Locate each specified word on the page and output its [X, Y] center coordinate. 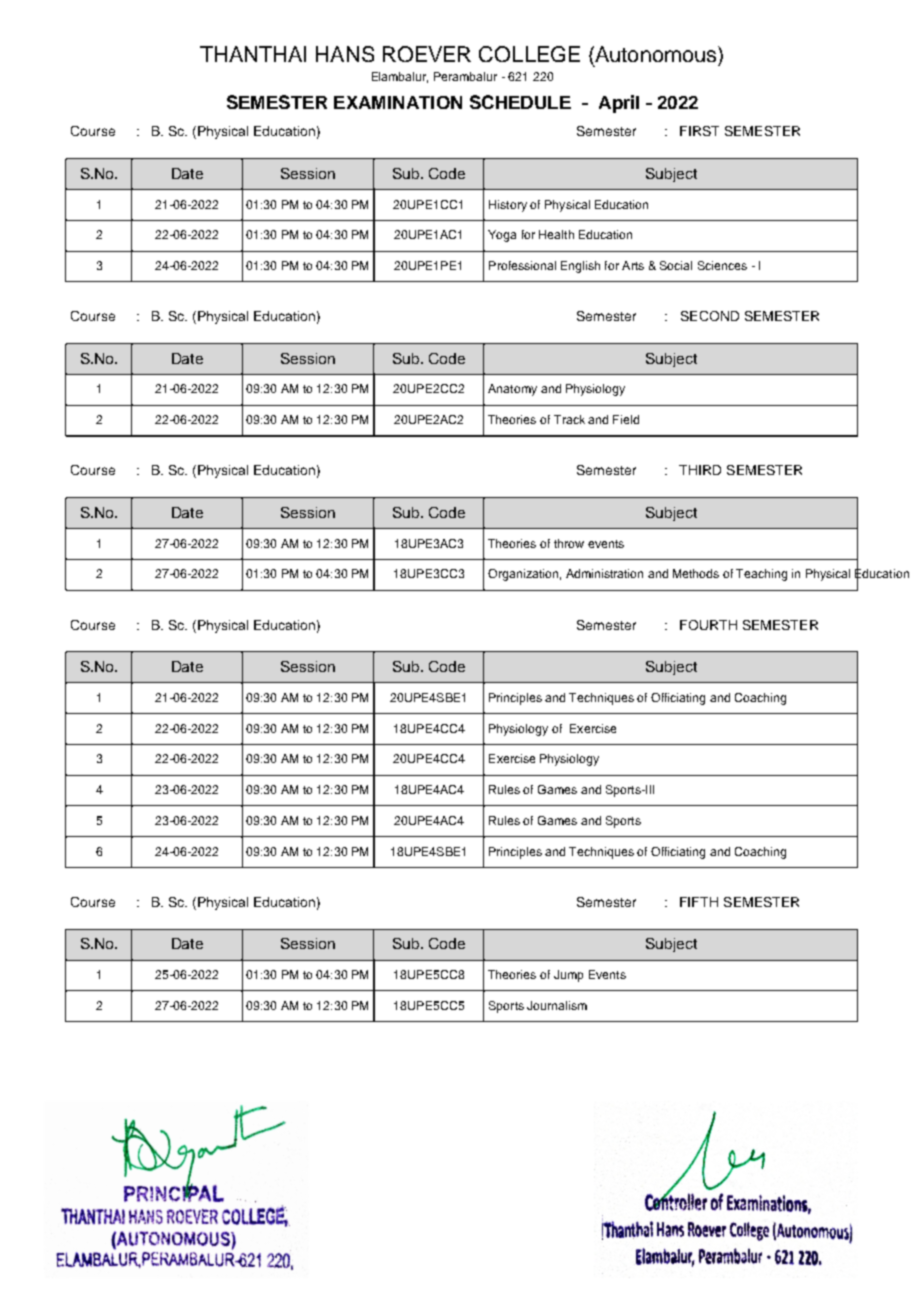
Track [569, 419]
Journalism [557, 1005]
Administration [604, 573]
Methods [696, 573]
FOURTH [708, 625]
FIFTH [699, 902]
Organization [523, 575]
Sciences [722, 265]
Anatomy [512, 390]
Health [556, 234]
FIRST [699, 131]
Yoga [502, 236]
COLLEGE [529, 54]
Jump [568, 976]
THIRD [700, 470]
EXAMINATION [398, 102]
